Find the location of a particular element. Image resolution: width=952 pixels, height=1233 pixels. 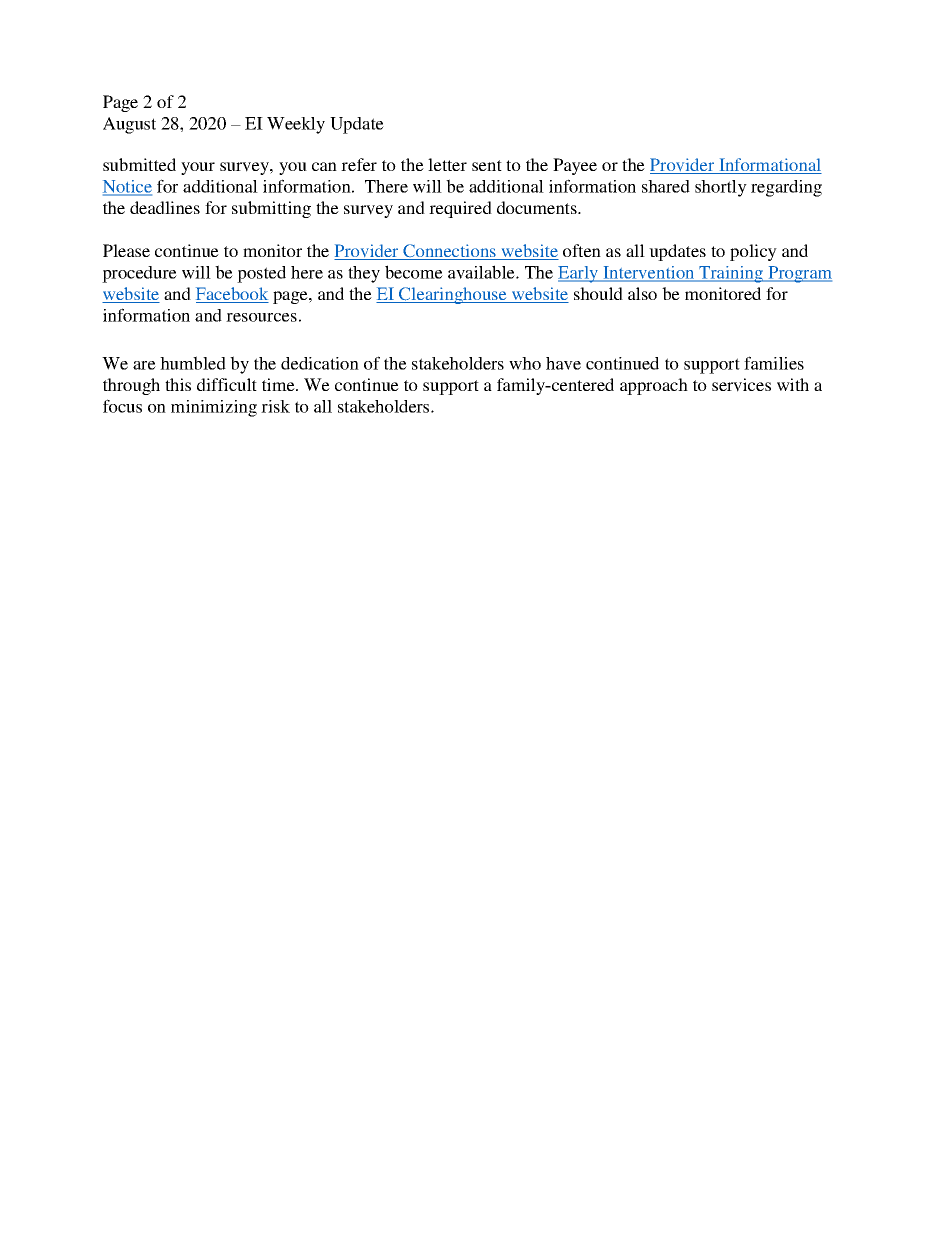

August is located at coordinates (129, 125).
